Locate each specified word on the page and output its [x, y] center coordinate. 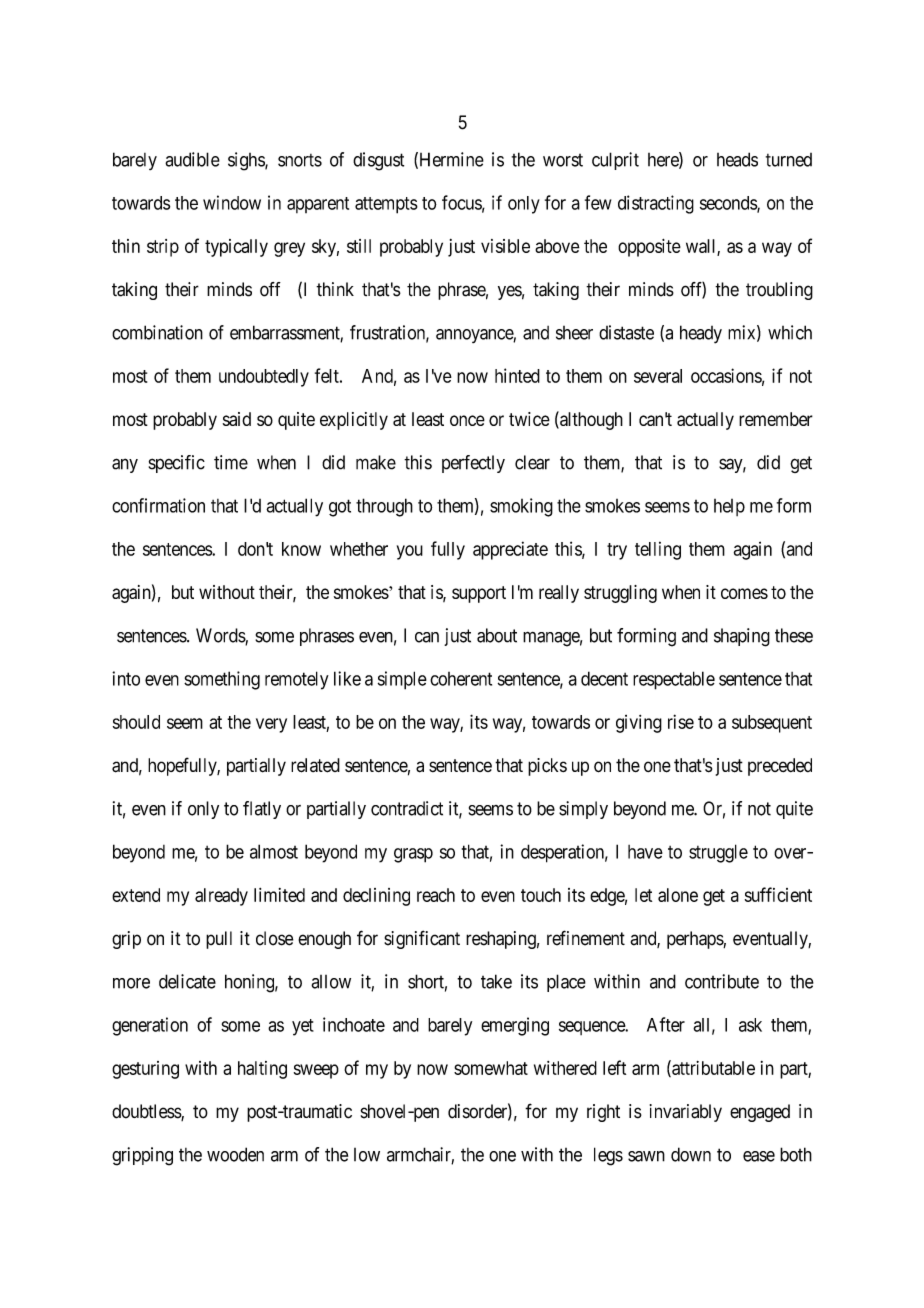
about [497, 635]
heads [737, 159]
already [221, 897]
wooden [235, 1154]
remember [776, 419]
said [237, 419]
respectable [674, 680]
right [603, 1113]
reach [436, 895]
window [232, 202]
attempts [386, 205]
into [126, 678]
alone [678, 895]
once [467, 420]
